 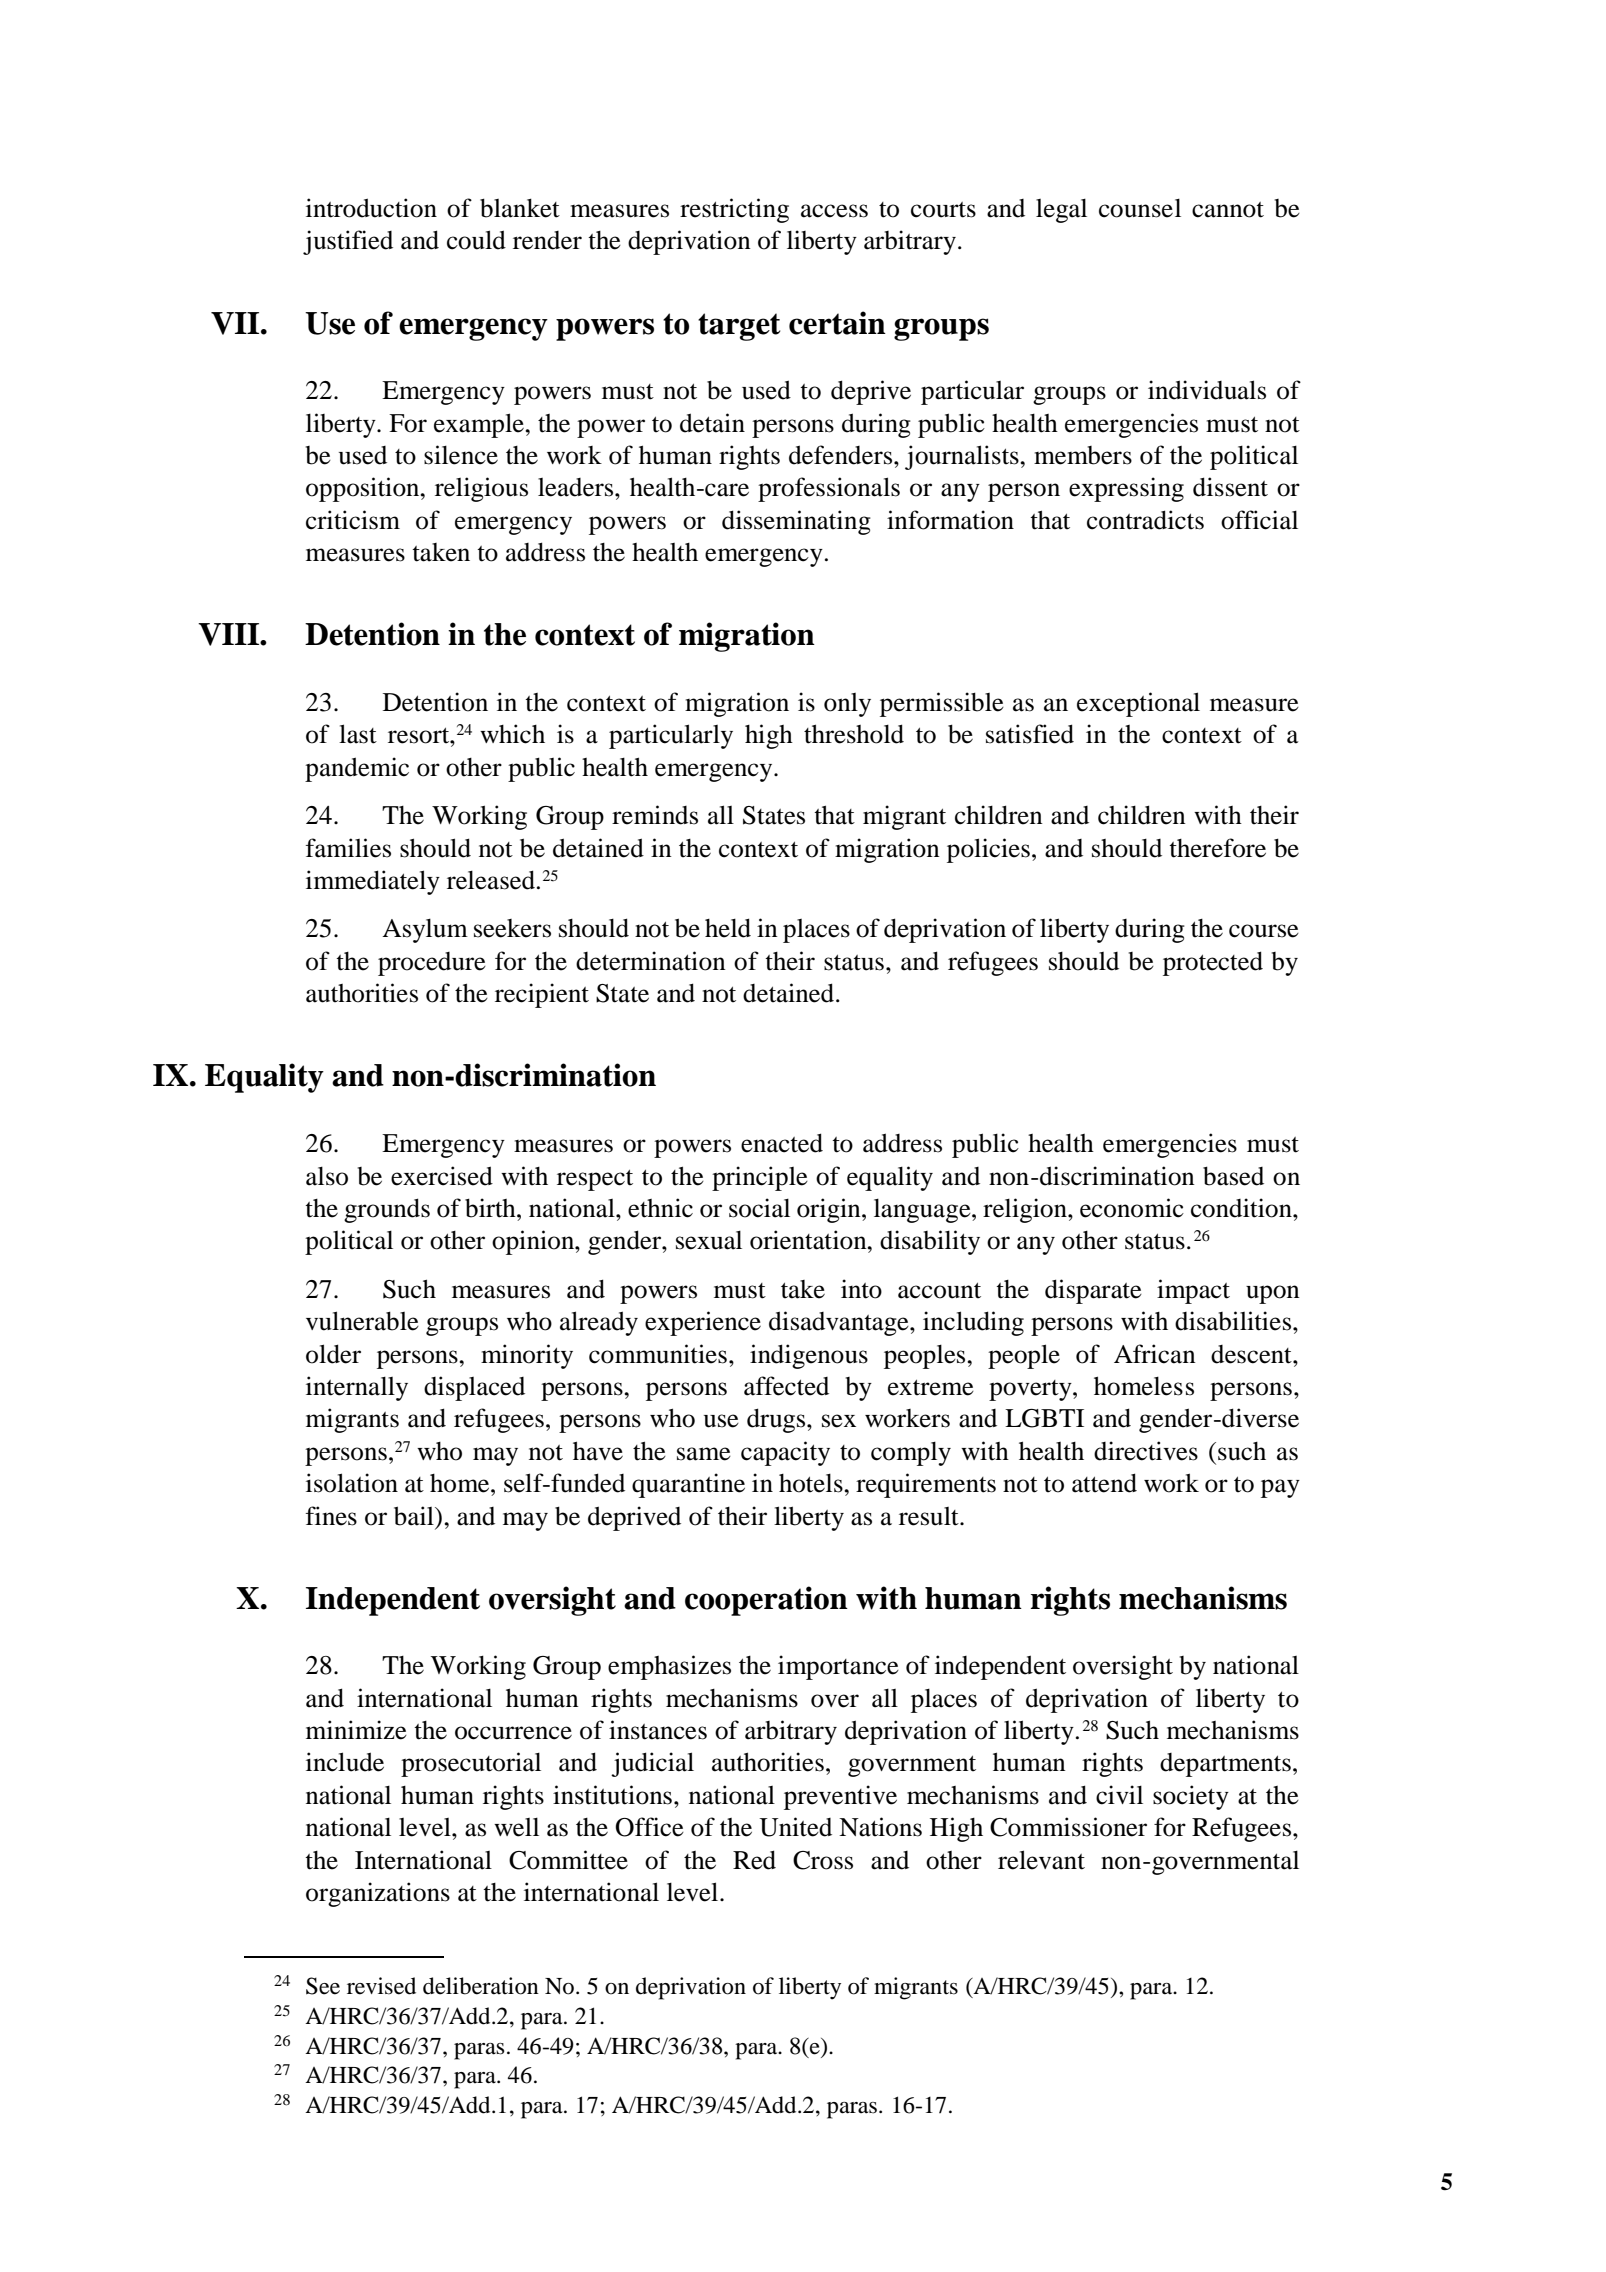 What do you see at coordinates (476, 240) in the screenshot?
I see `could` at bounding box center [476, 240].
